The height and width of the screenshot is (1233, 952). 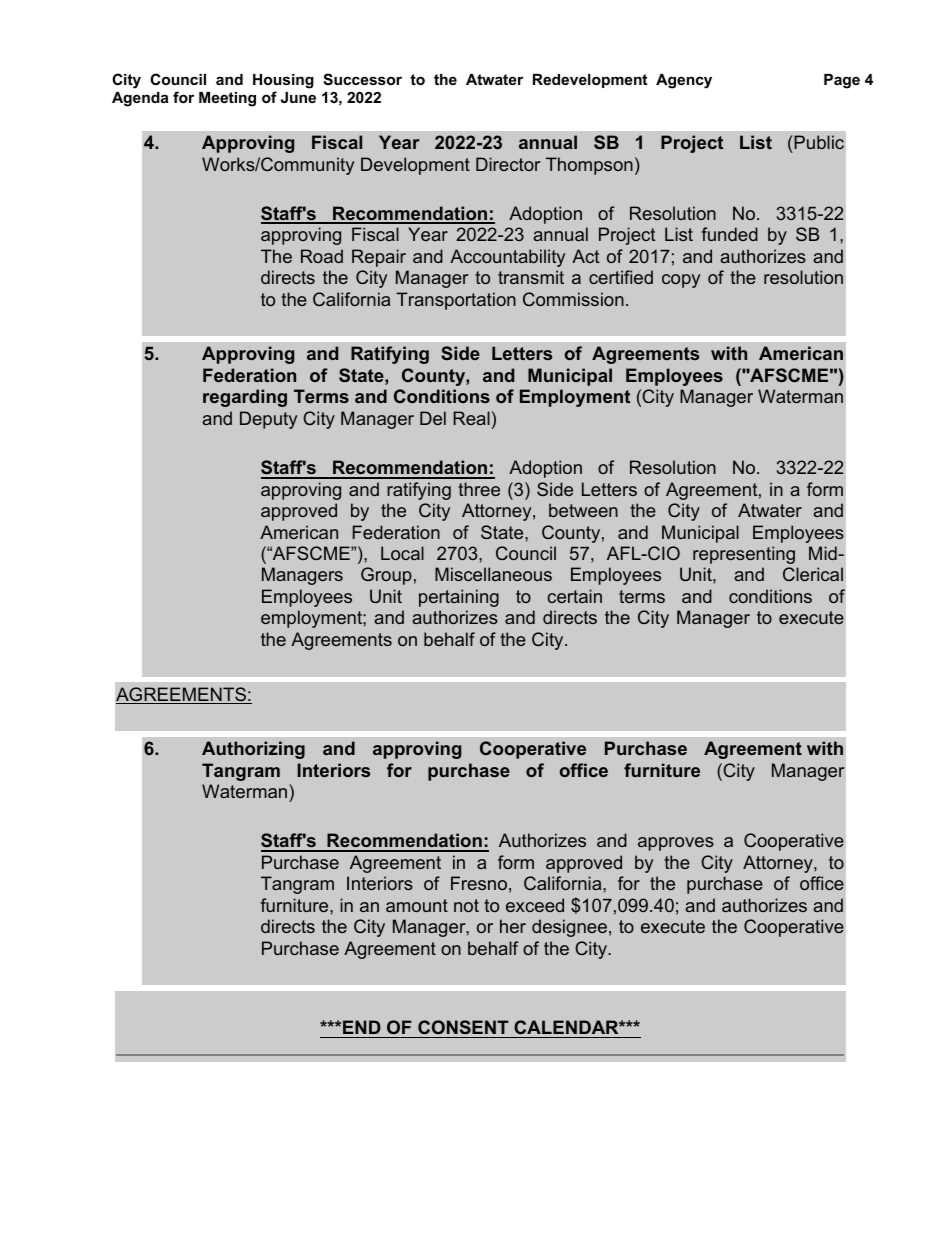 What do you see at coordinates (417, 905) in the screenshot?
I see `amount` at bounding box center [417, 905].
